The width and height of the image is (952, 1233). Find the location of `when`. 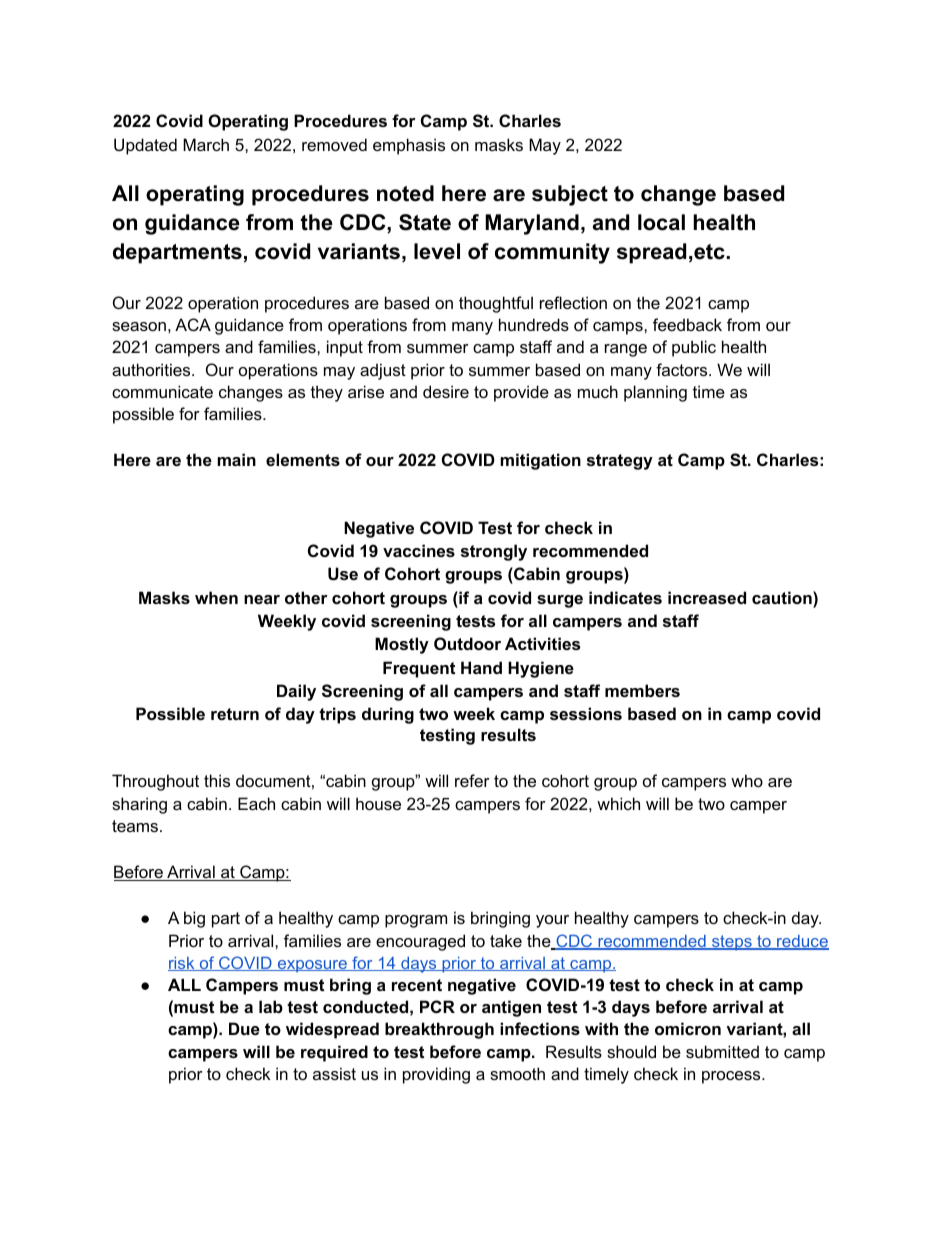

when is located at coordinates (216, 597).
